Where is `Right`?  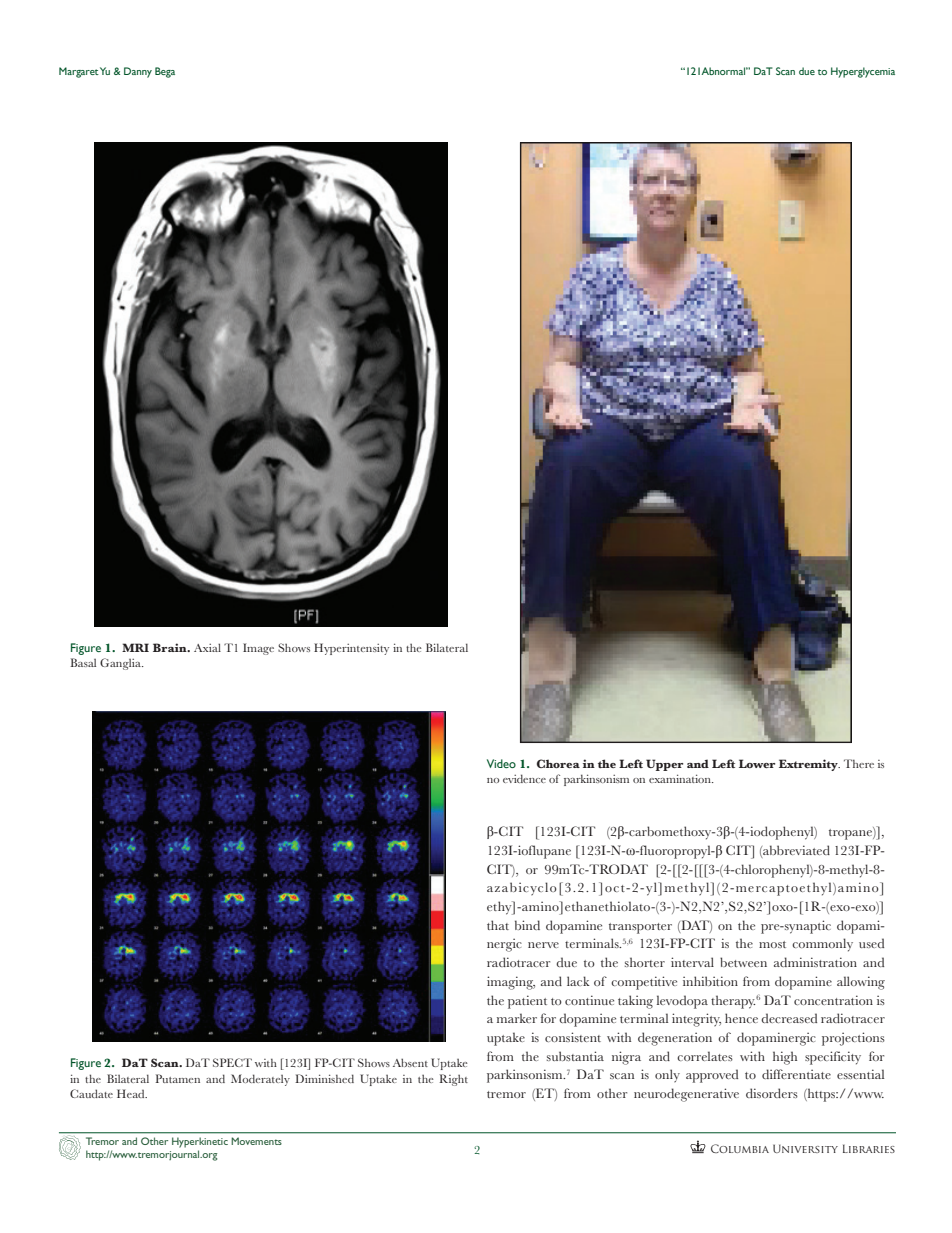 Right is located at coordinates (453, 1080).
